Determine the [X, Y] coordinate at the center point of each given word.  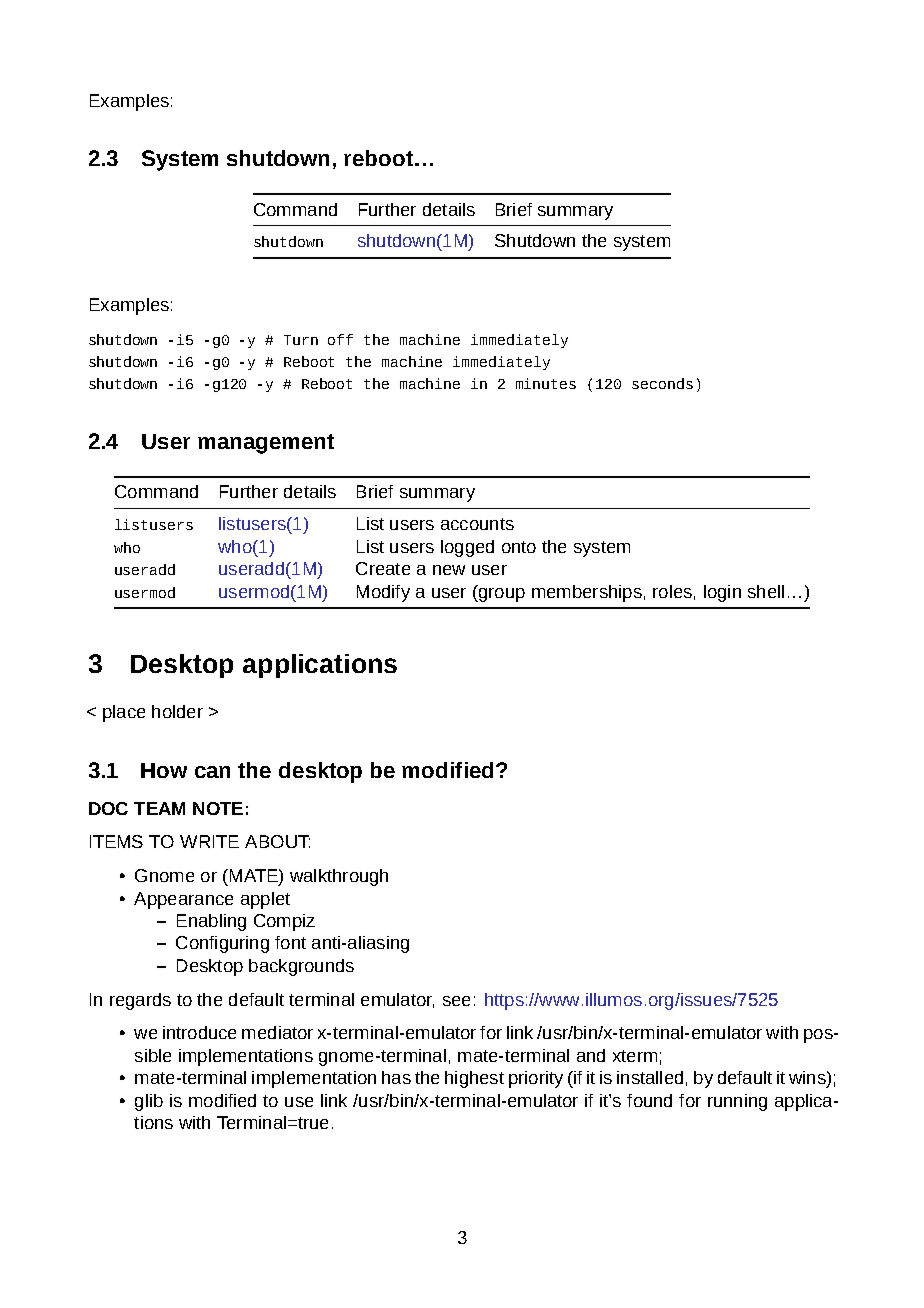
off [340, 339]
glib [149, 1102]
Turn [301, 340]
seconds [662, 383]
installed [650, 1077]
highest [474, 1079]
